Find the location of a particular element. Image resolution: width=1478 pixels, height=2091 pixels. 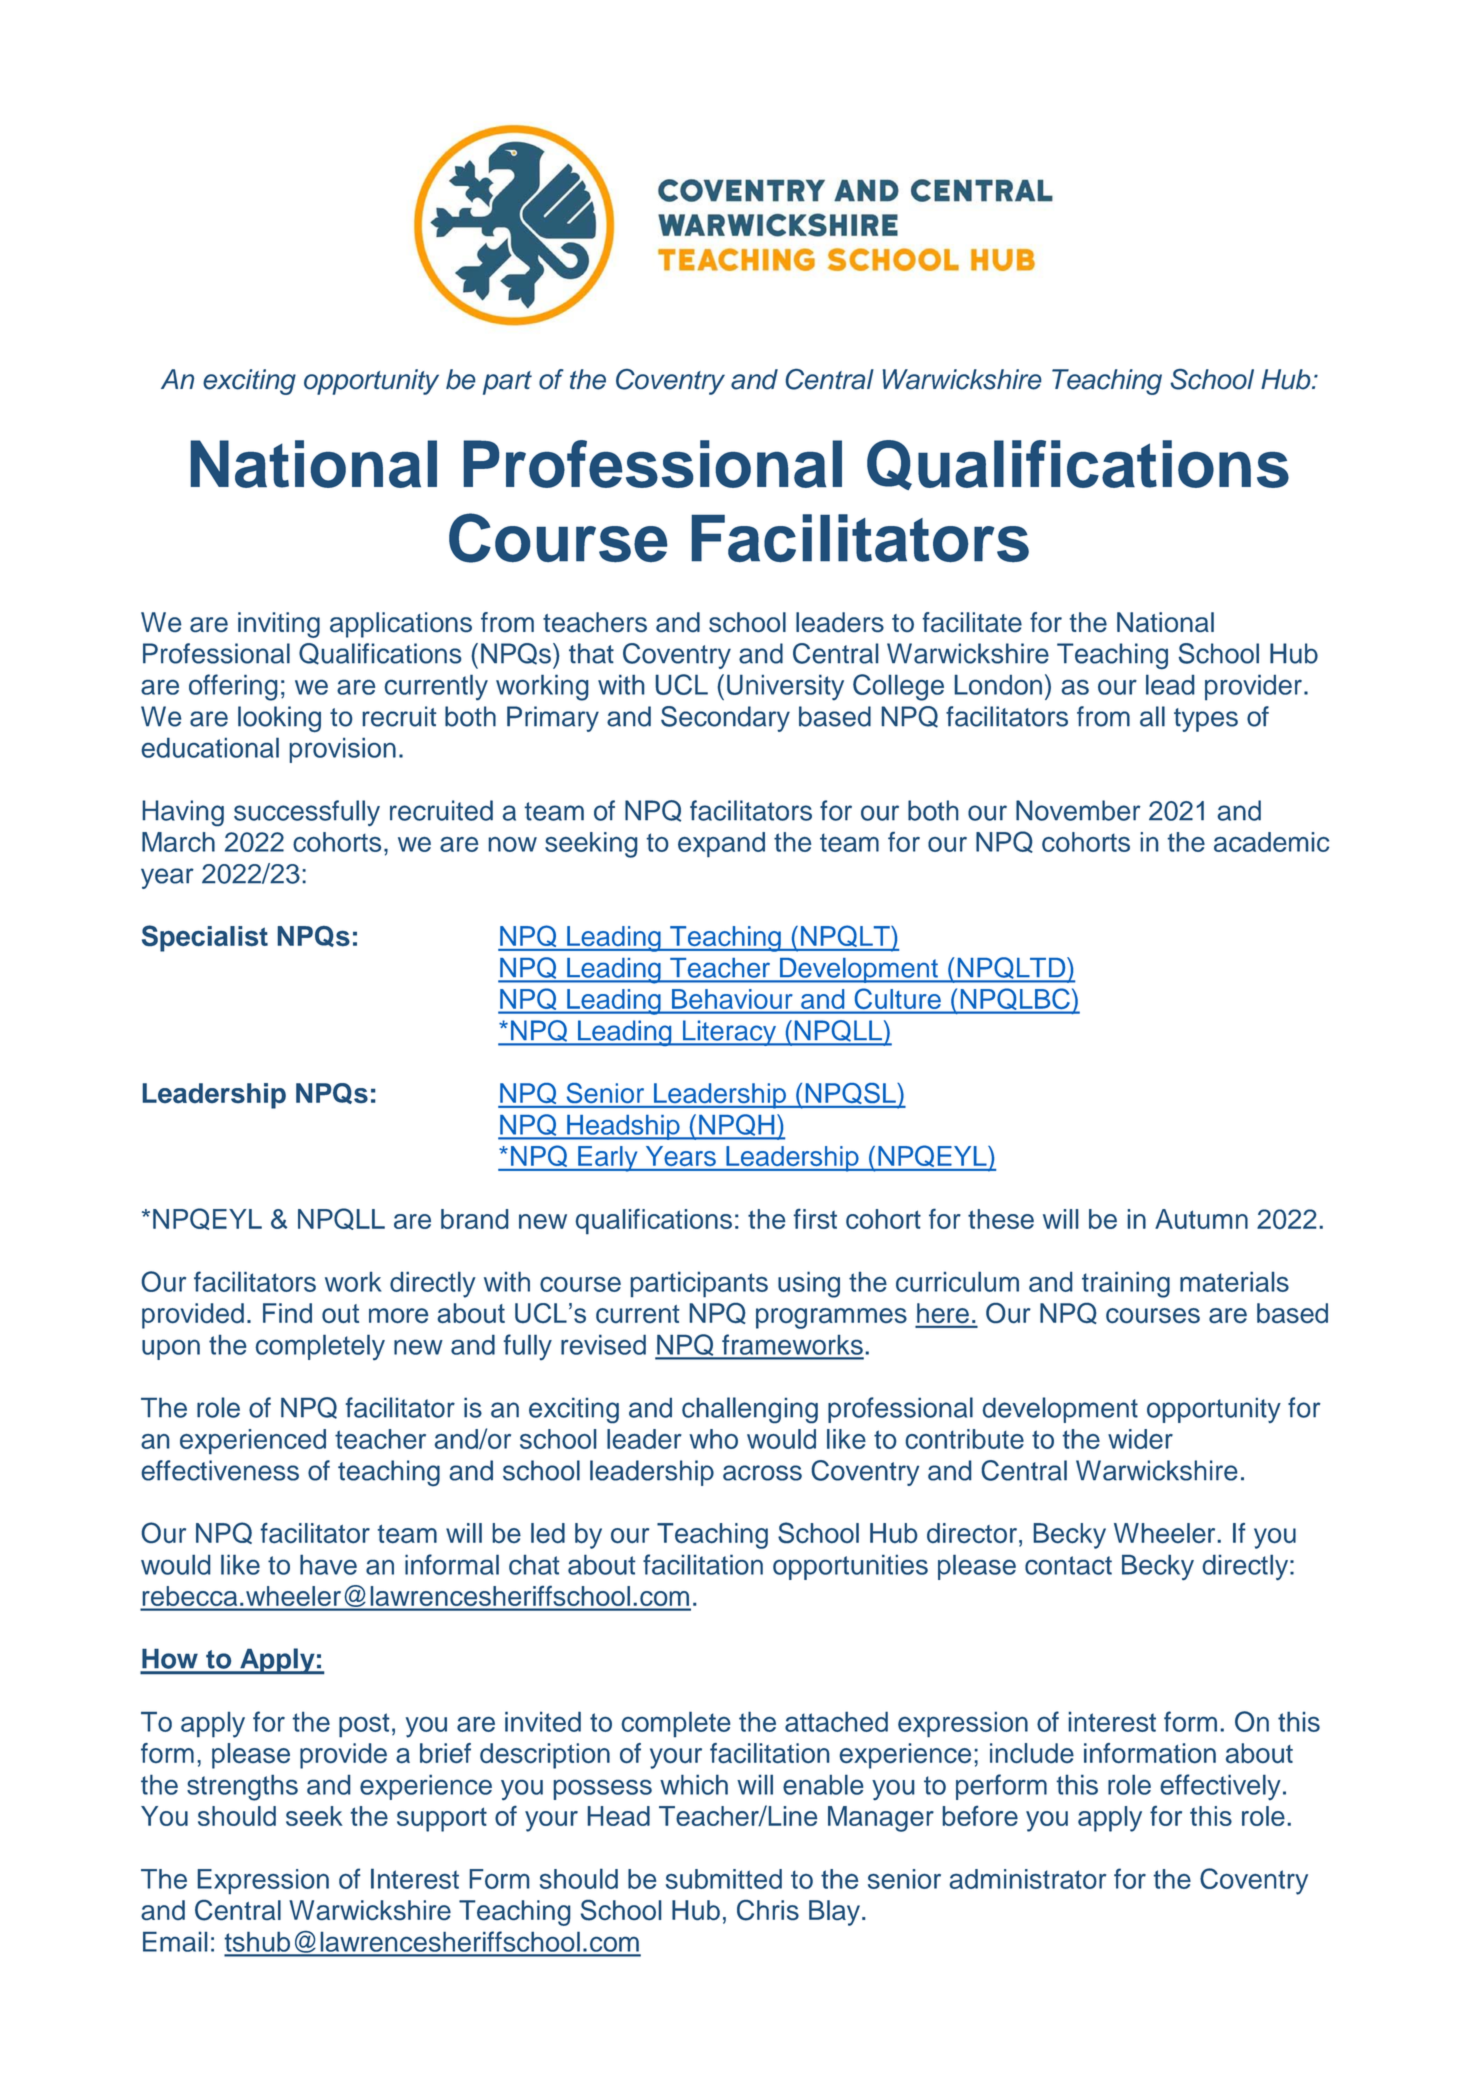

Literacy is located at coordinates (729, 1033).
